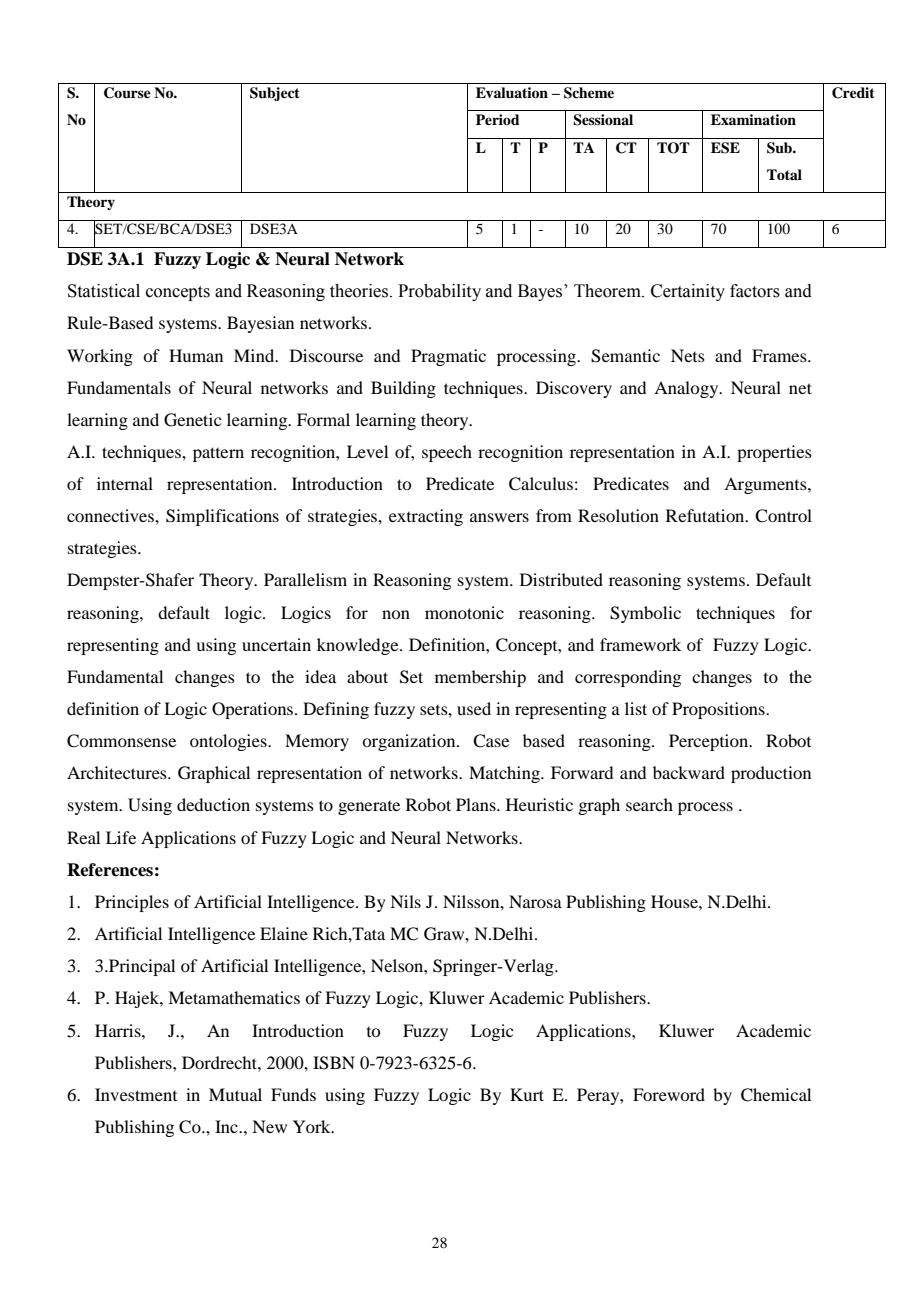  What do you see at coordinates (753, 119) in the screenshot?
I see `Examination` at bounding box center [753, 119].
